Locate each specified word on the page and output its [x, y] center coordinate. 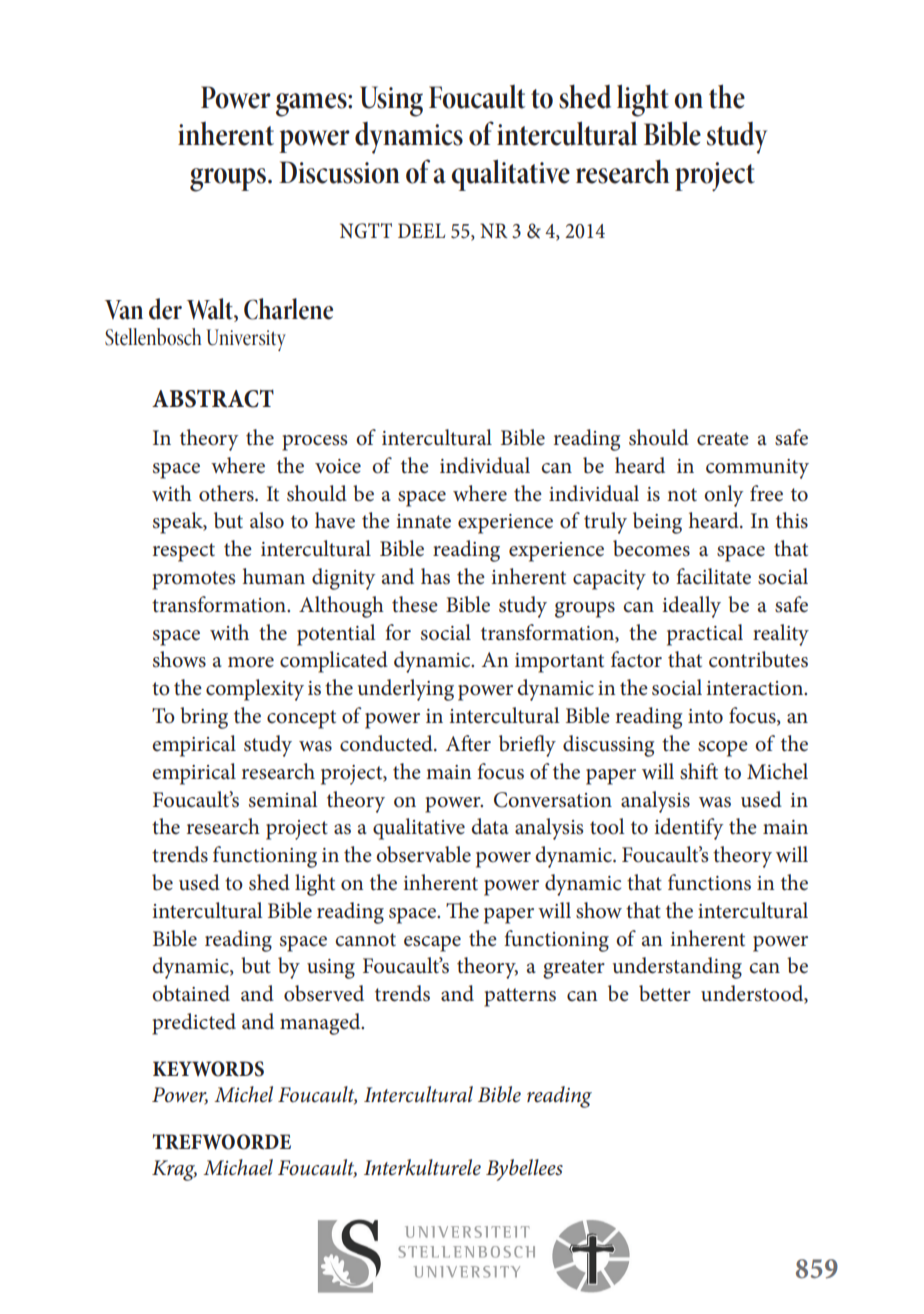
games [312, 105]
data [490, 826]
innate [423, 521]
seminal [283, 799]
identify [688, 829]
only [723, 496]
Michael [238, 1167]
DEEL [421, 230]
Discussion [339, 172]
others [227, 493]
